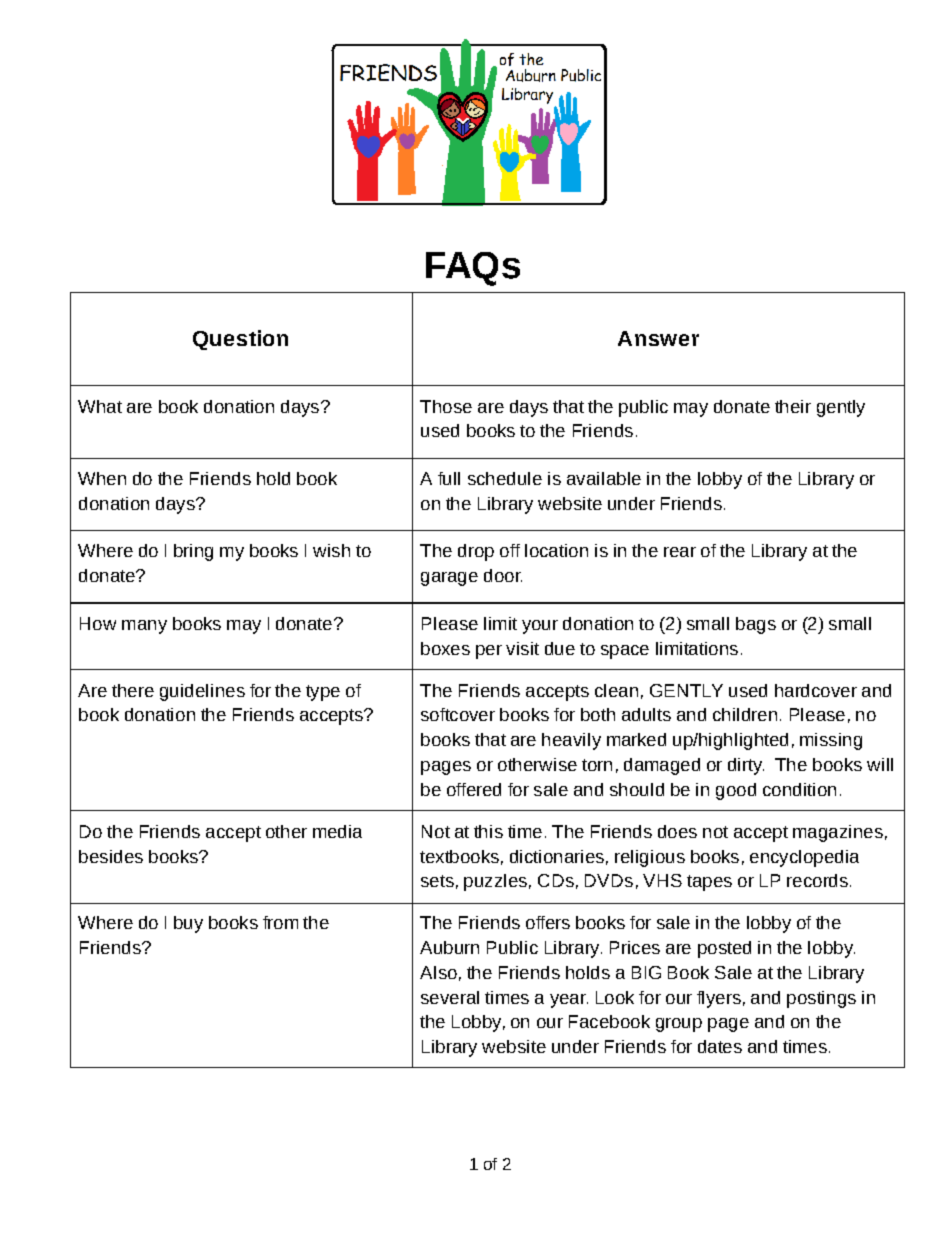 The width and height of the screenshot is (952, 1233). Describe the element at coordinates (240, 340) in the screenshot. I see `Question` at that location.
